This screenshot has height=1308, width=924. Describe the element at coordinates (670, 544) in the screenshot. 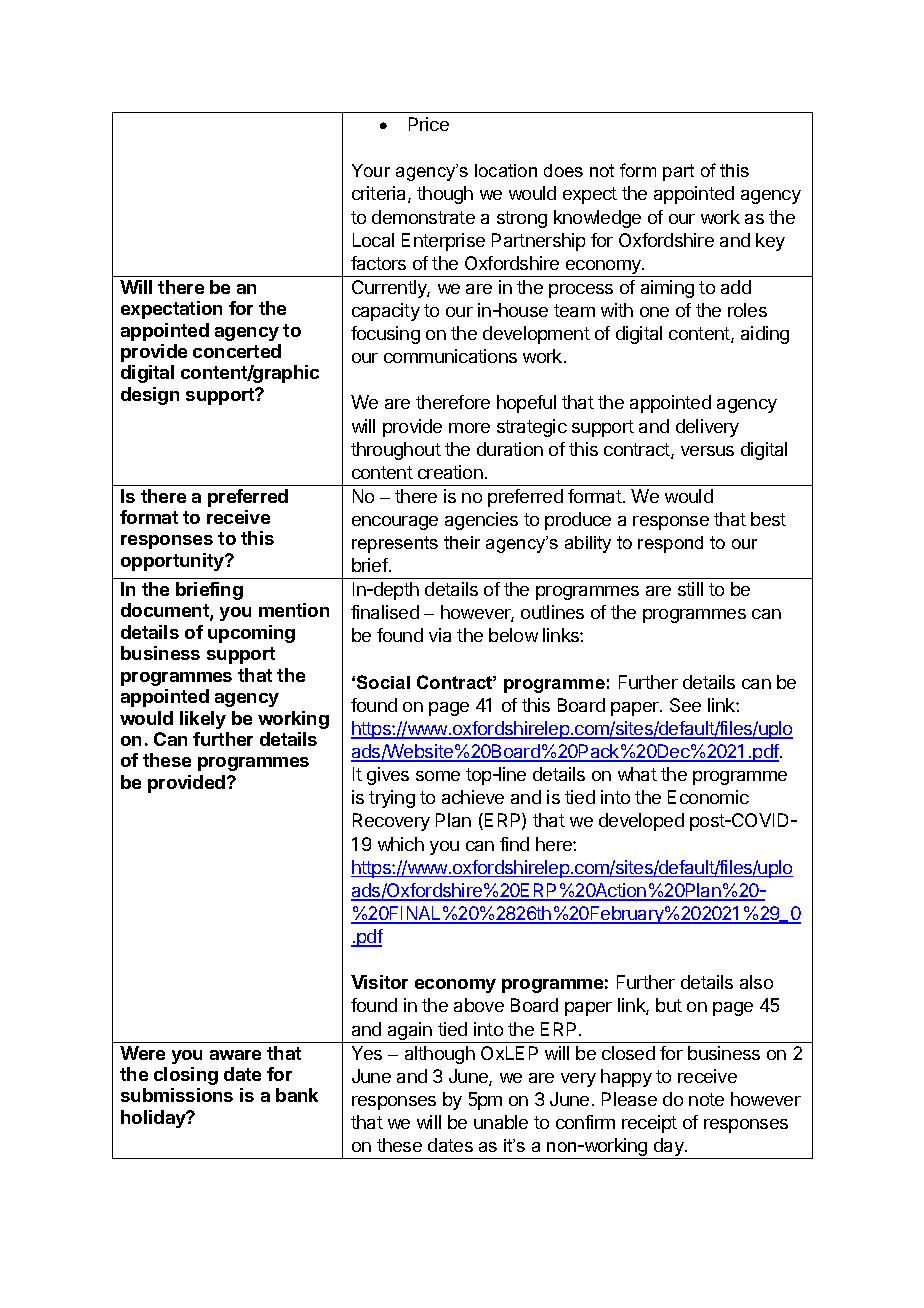

I see `respond` at that location.
